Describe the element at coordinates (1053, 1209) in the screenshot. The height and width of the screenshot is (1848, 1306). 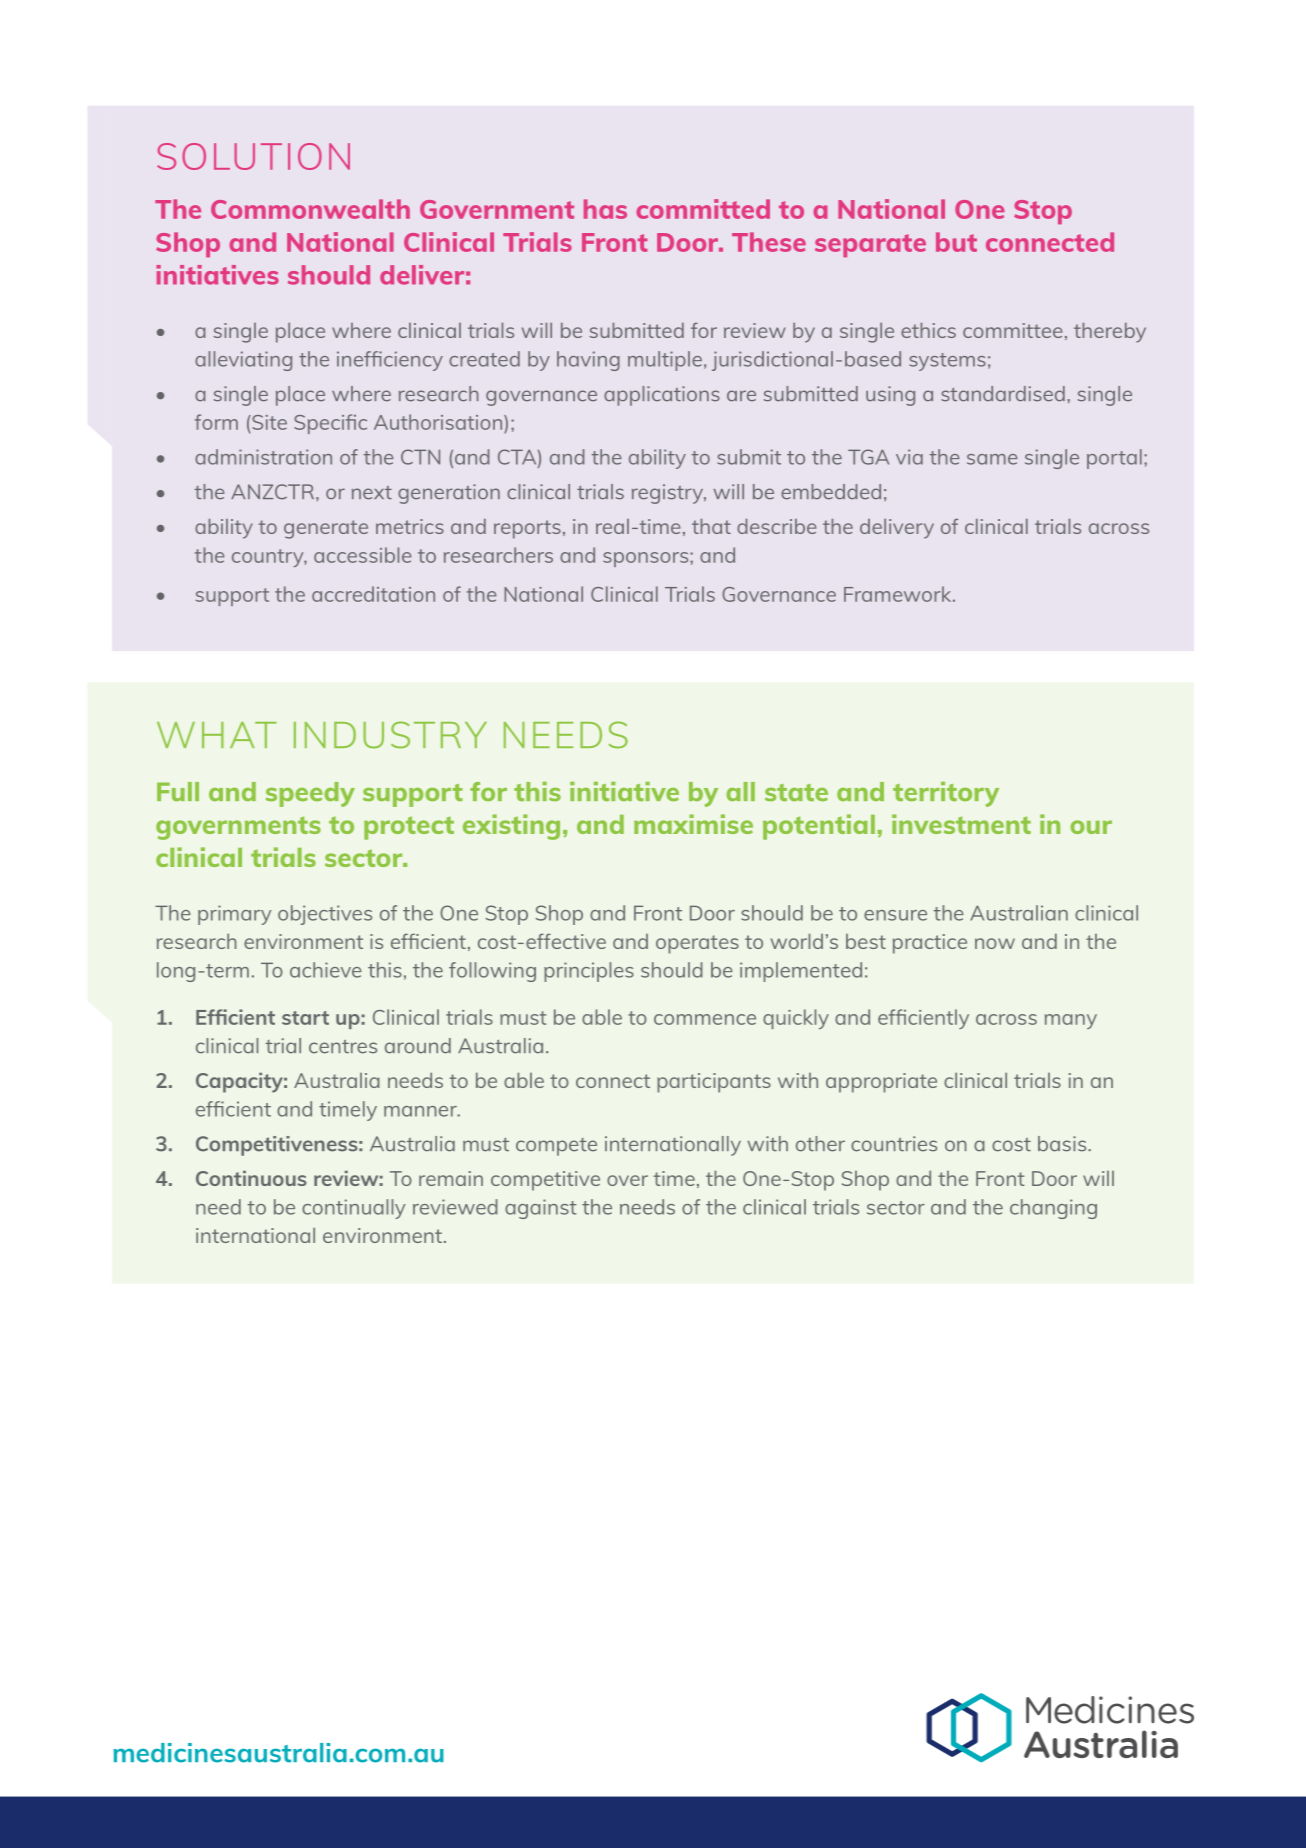
I see `changing` at that location.
